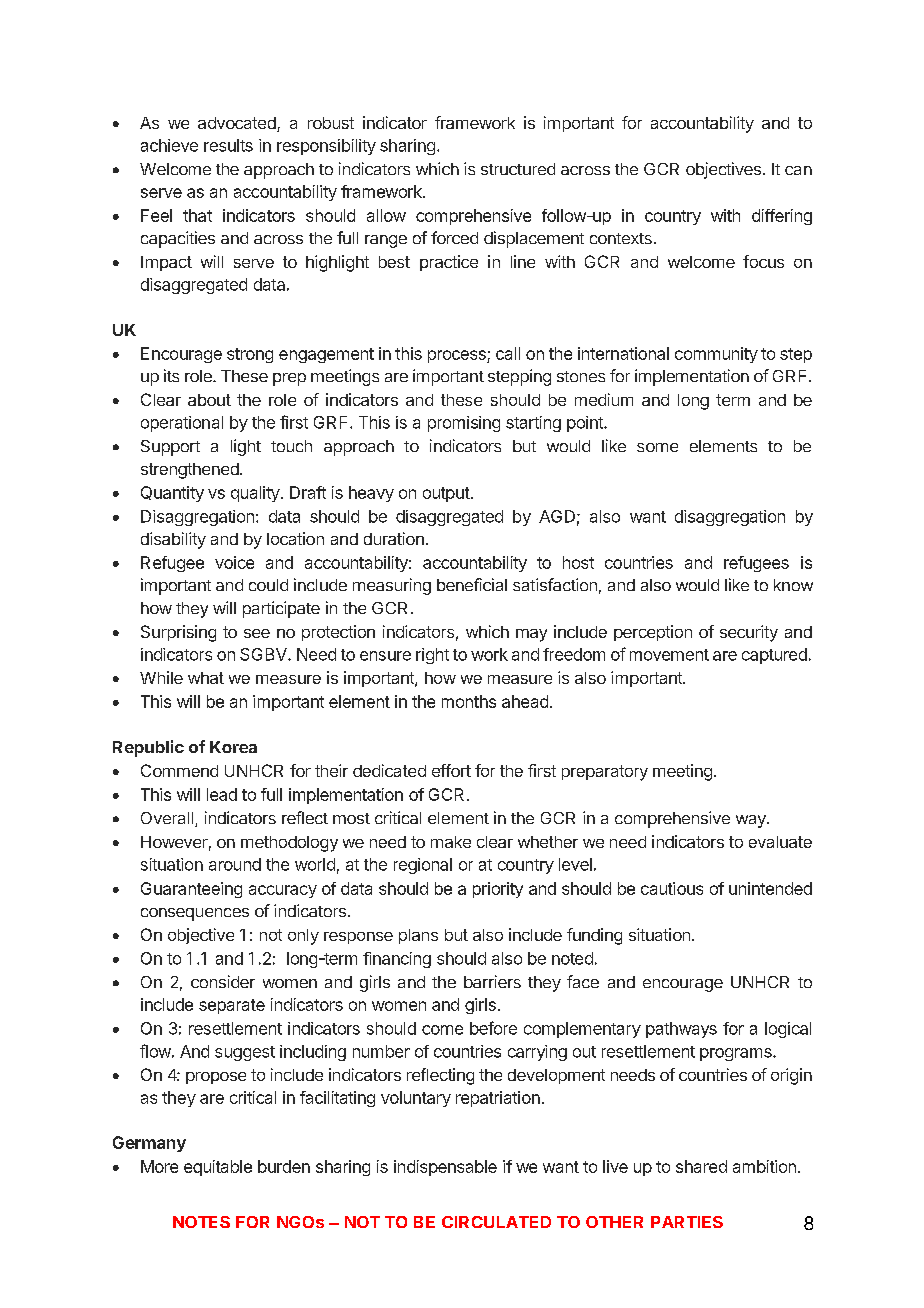 This page has height=1308, width=924. I want to click on results, so click(228, 145).
